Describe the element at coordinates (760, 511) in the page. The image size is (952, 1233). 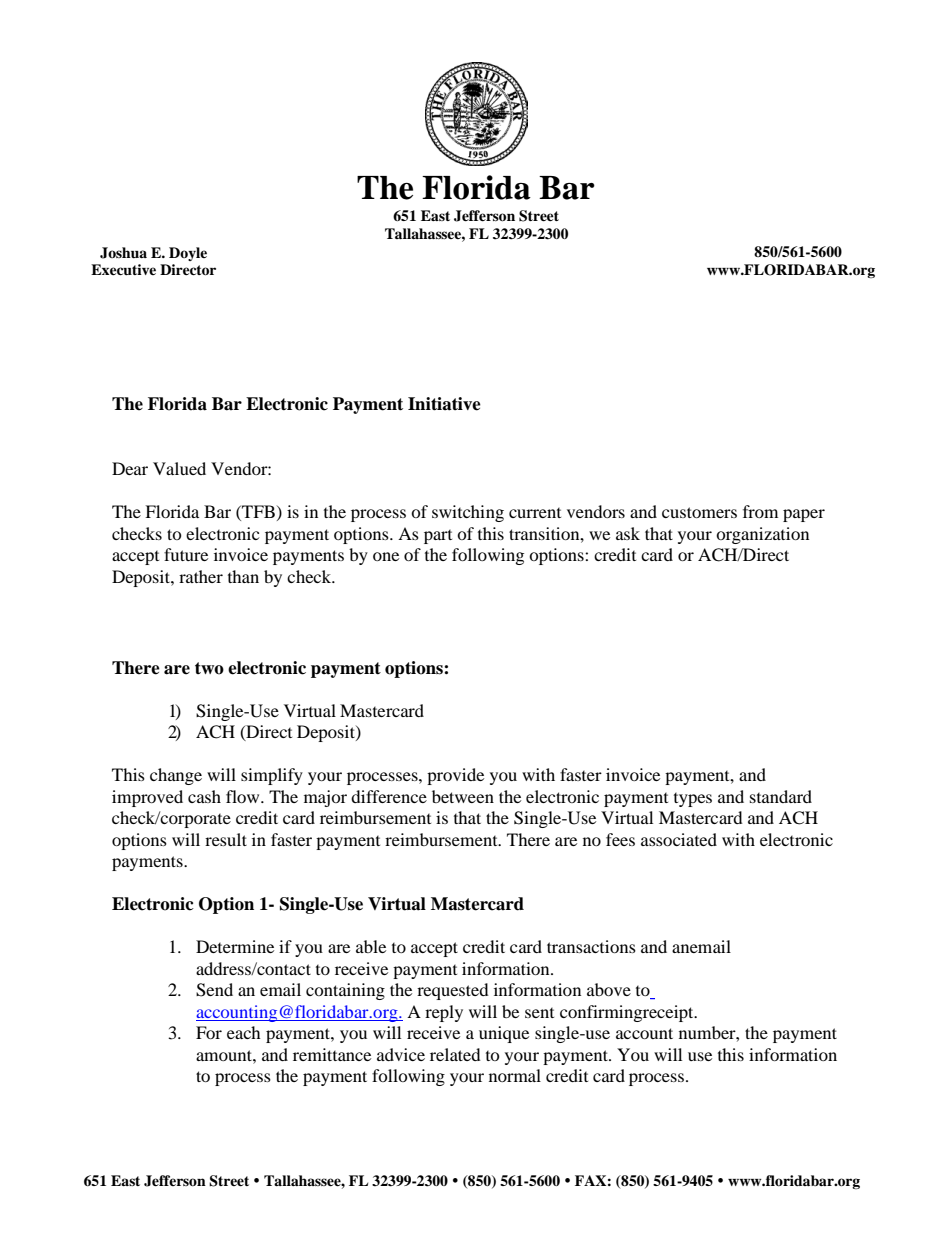
I see `from` at that location.
